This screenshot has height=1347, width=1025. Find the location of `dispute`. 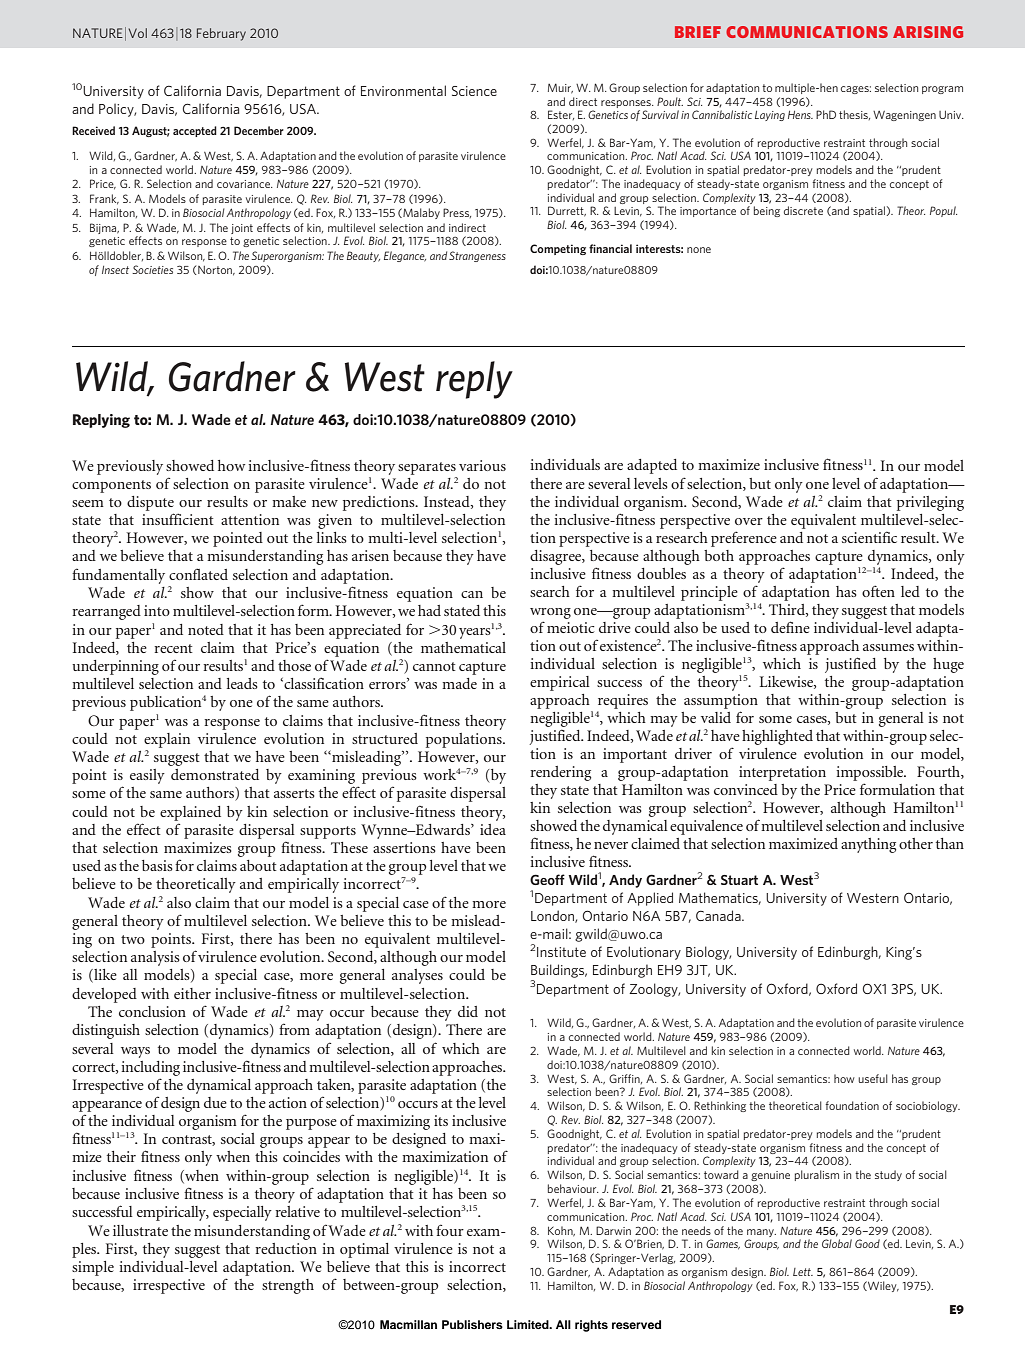

dispute is located at coordinates (150, 503).
